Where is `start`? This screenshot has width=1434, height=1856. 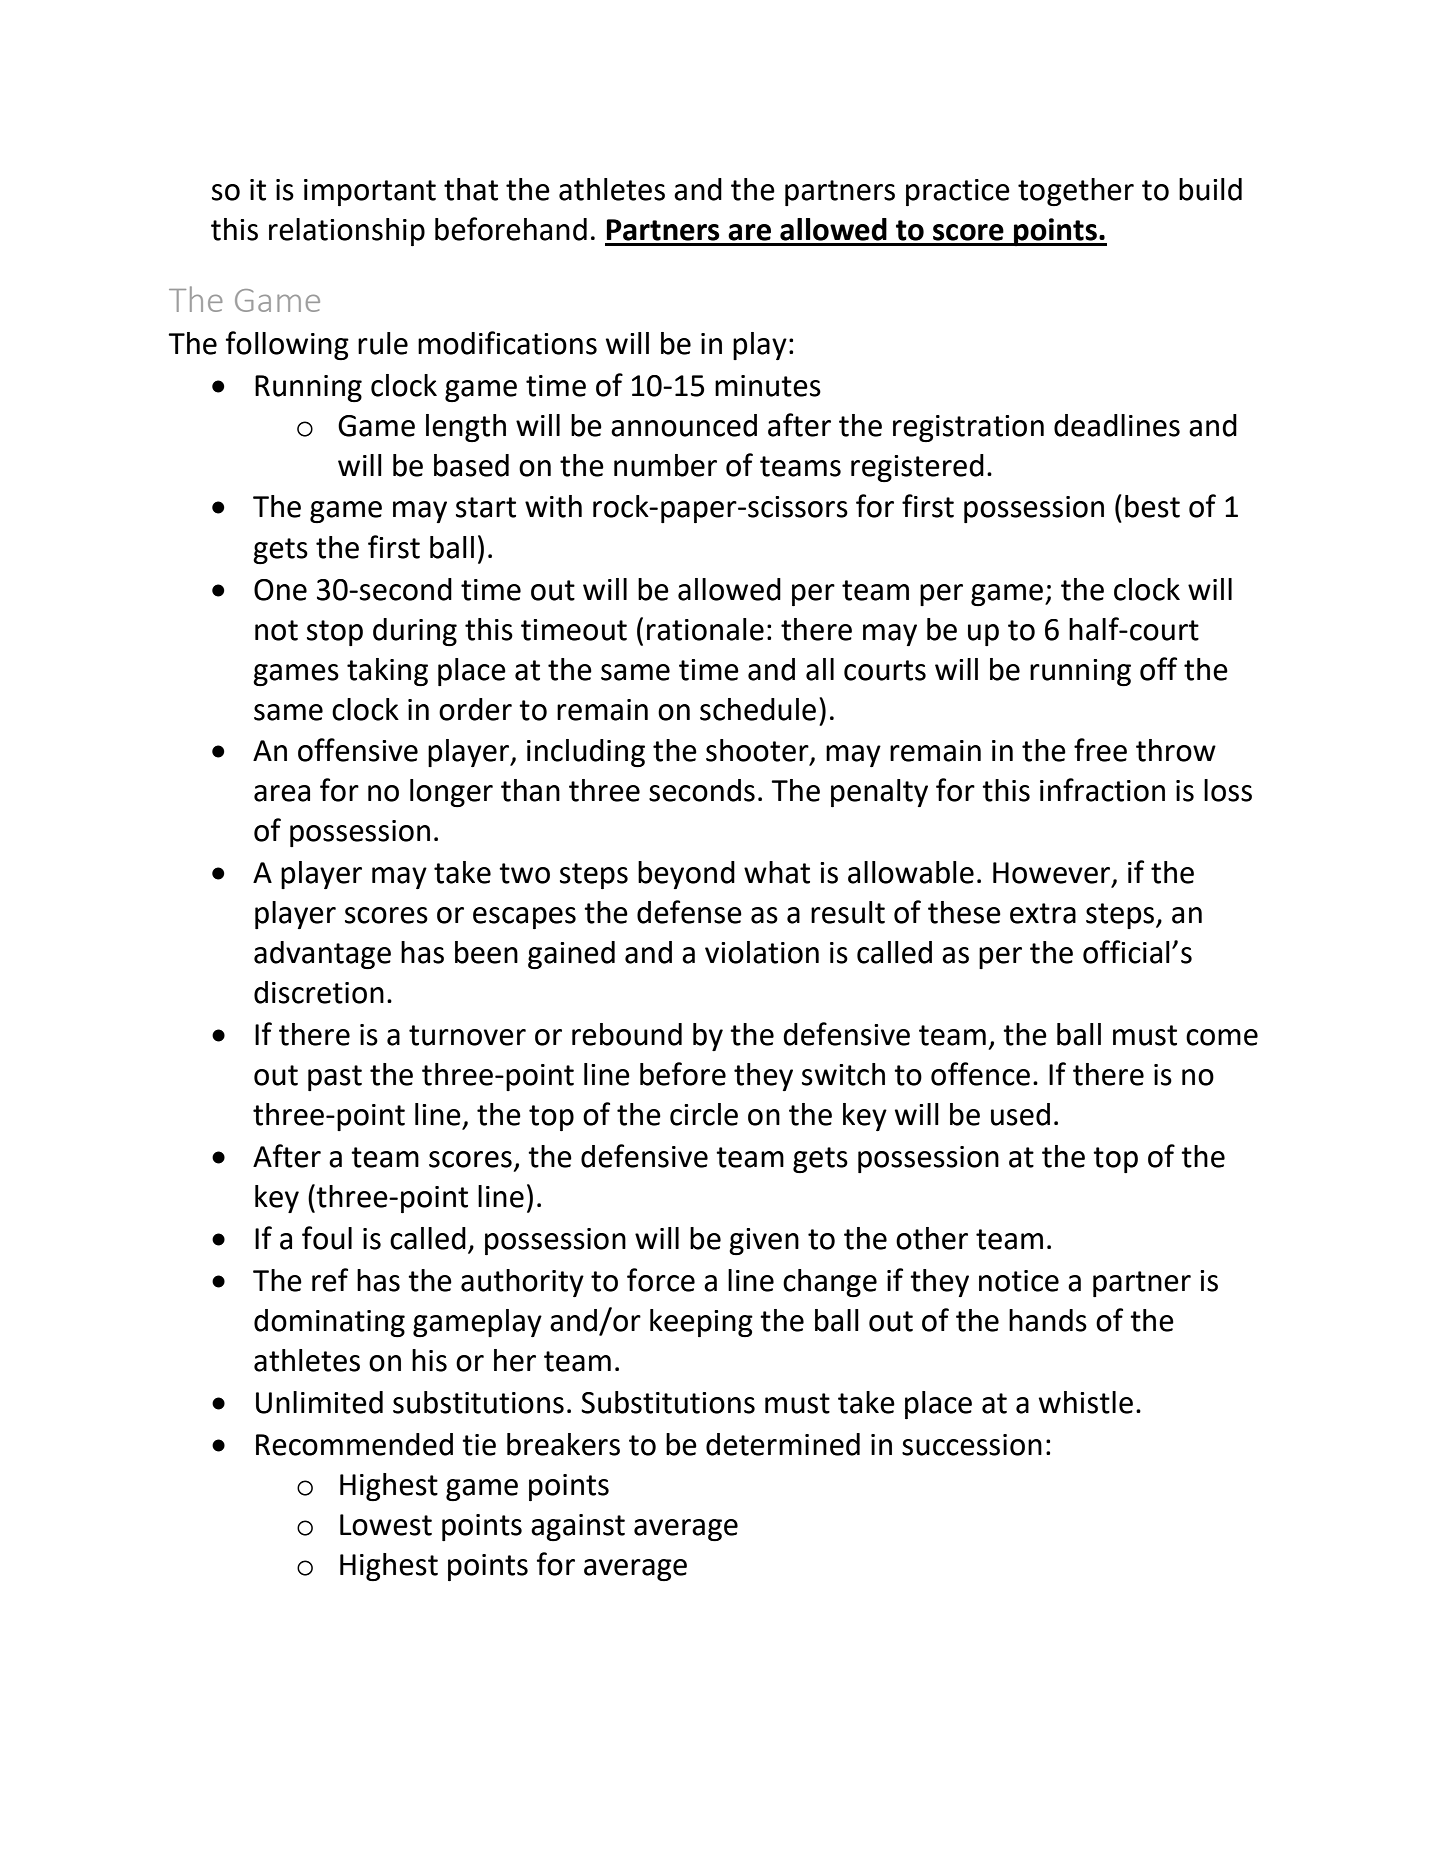
start is located at coordinates (486, 507).
